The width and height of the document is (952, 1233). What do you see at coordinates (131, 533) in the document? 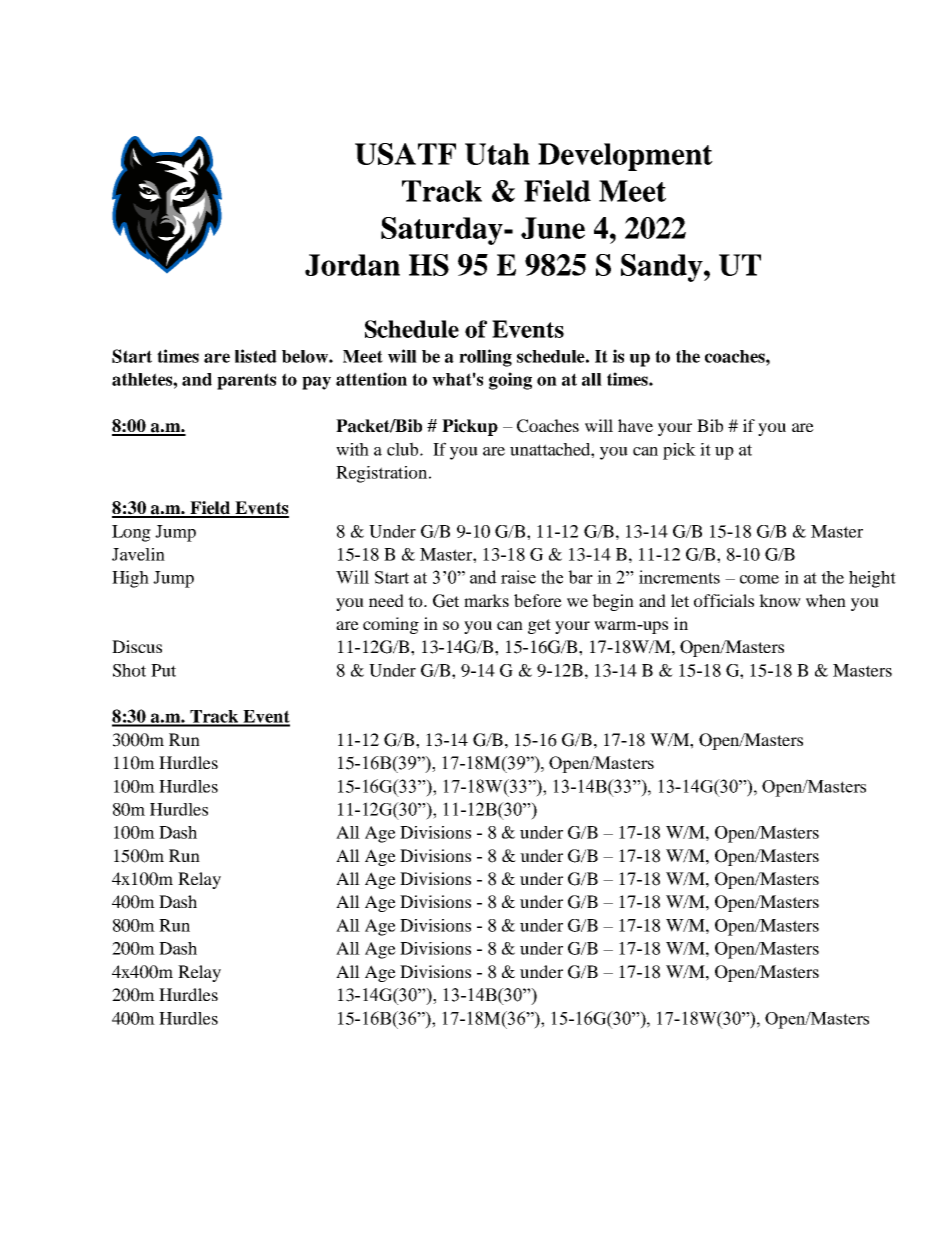
I see `Long` at bounding box center [131, 533].
